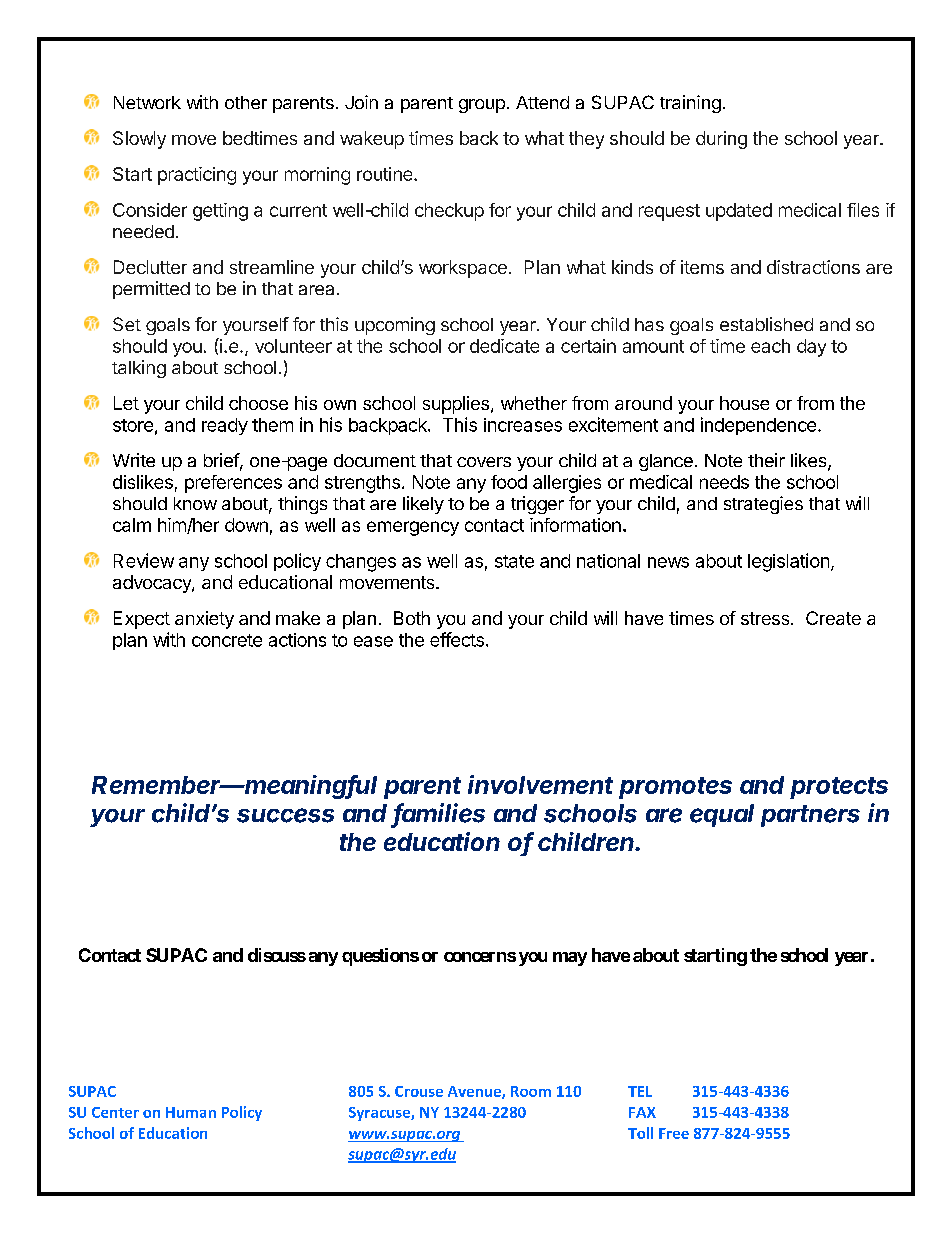 The width and height of the screenshot is (952, 1233). I want to click on anxiety, so click(204, 620).
